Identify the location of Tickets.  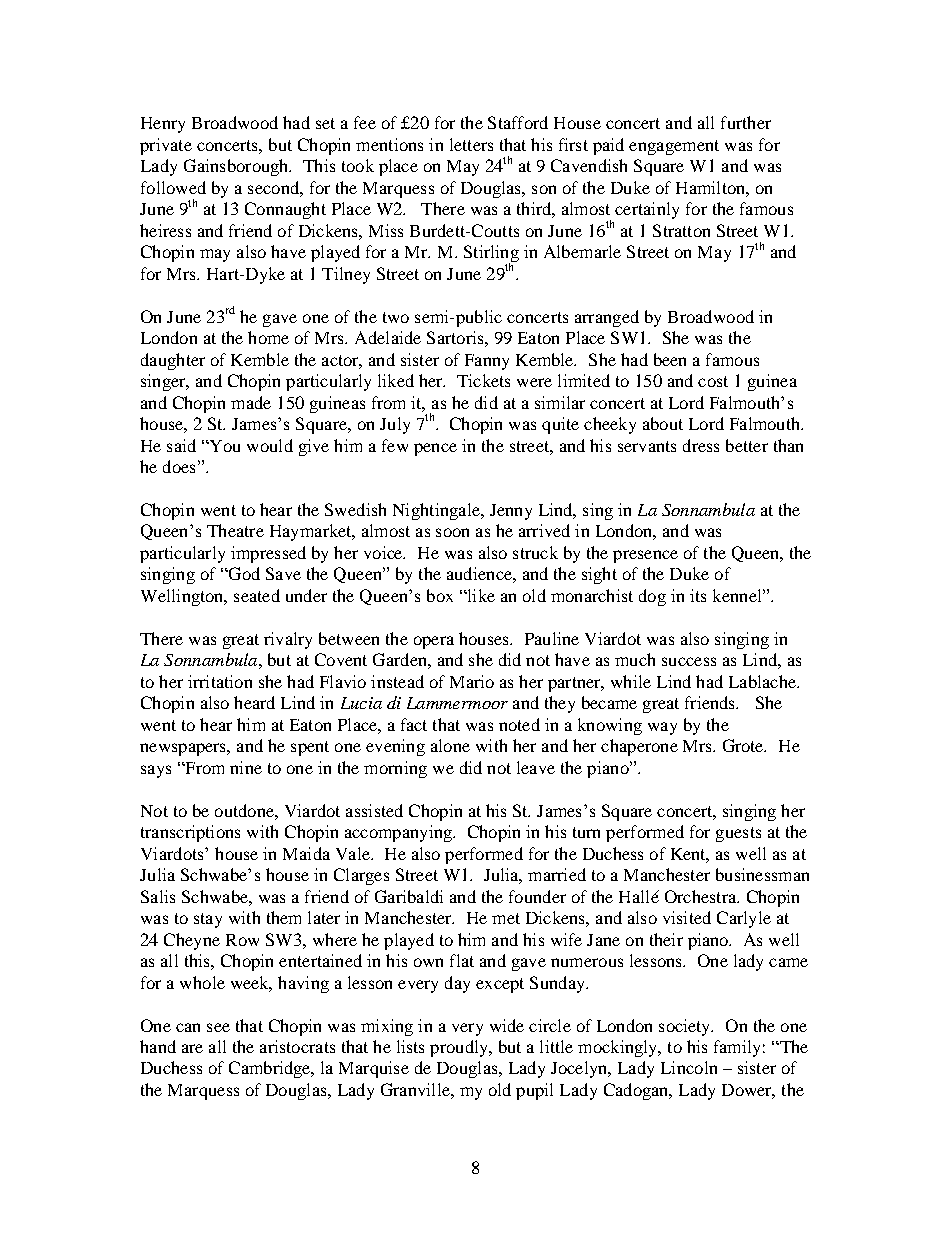
(483, 380).
